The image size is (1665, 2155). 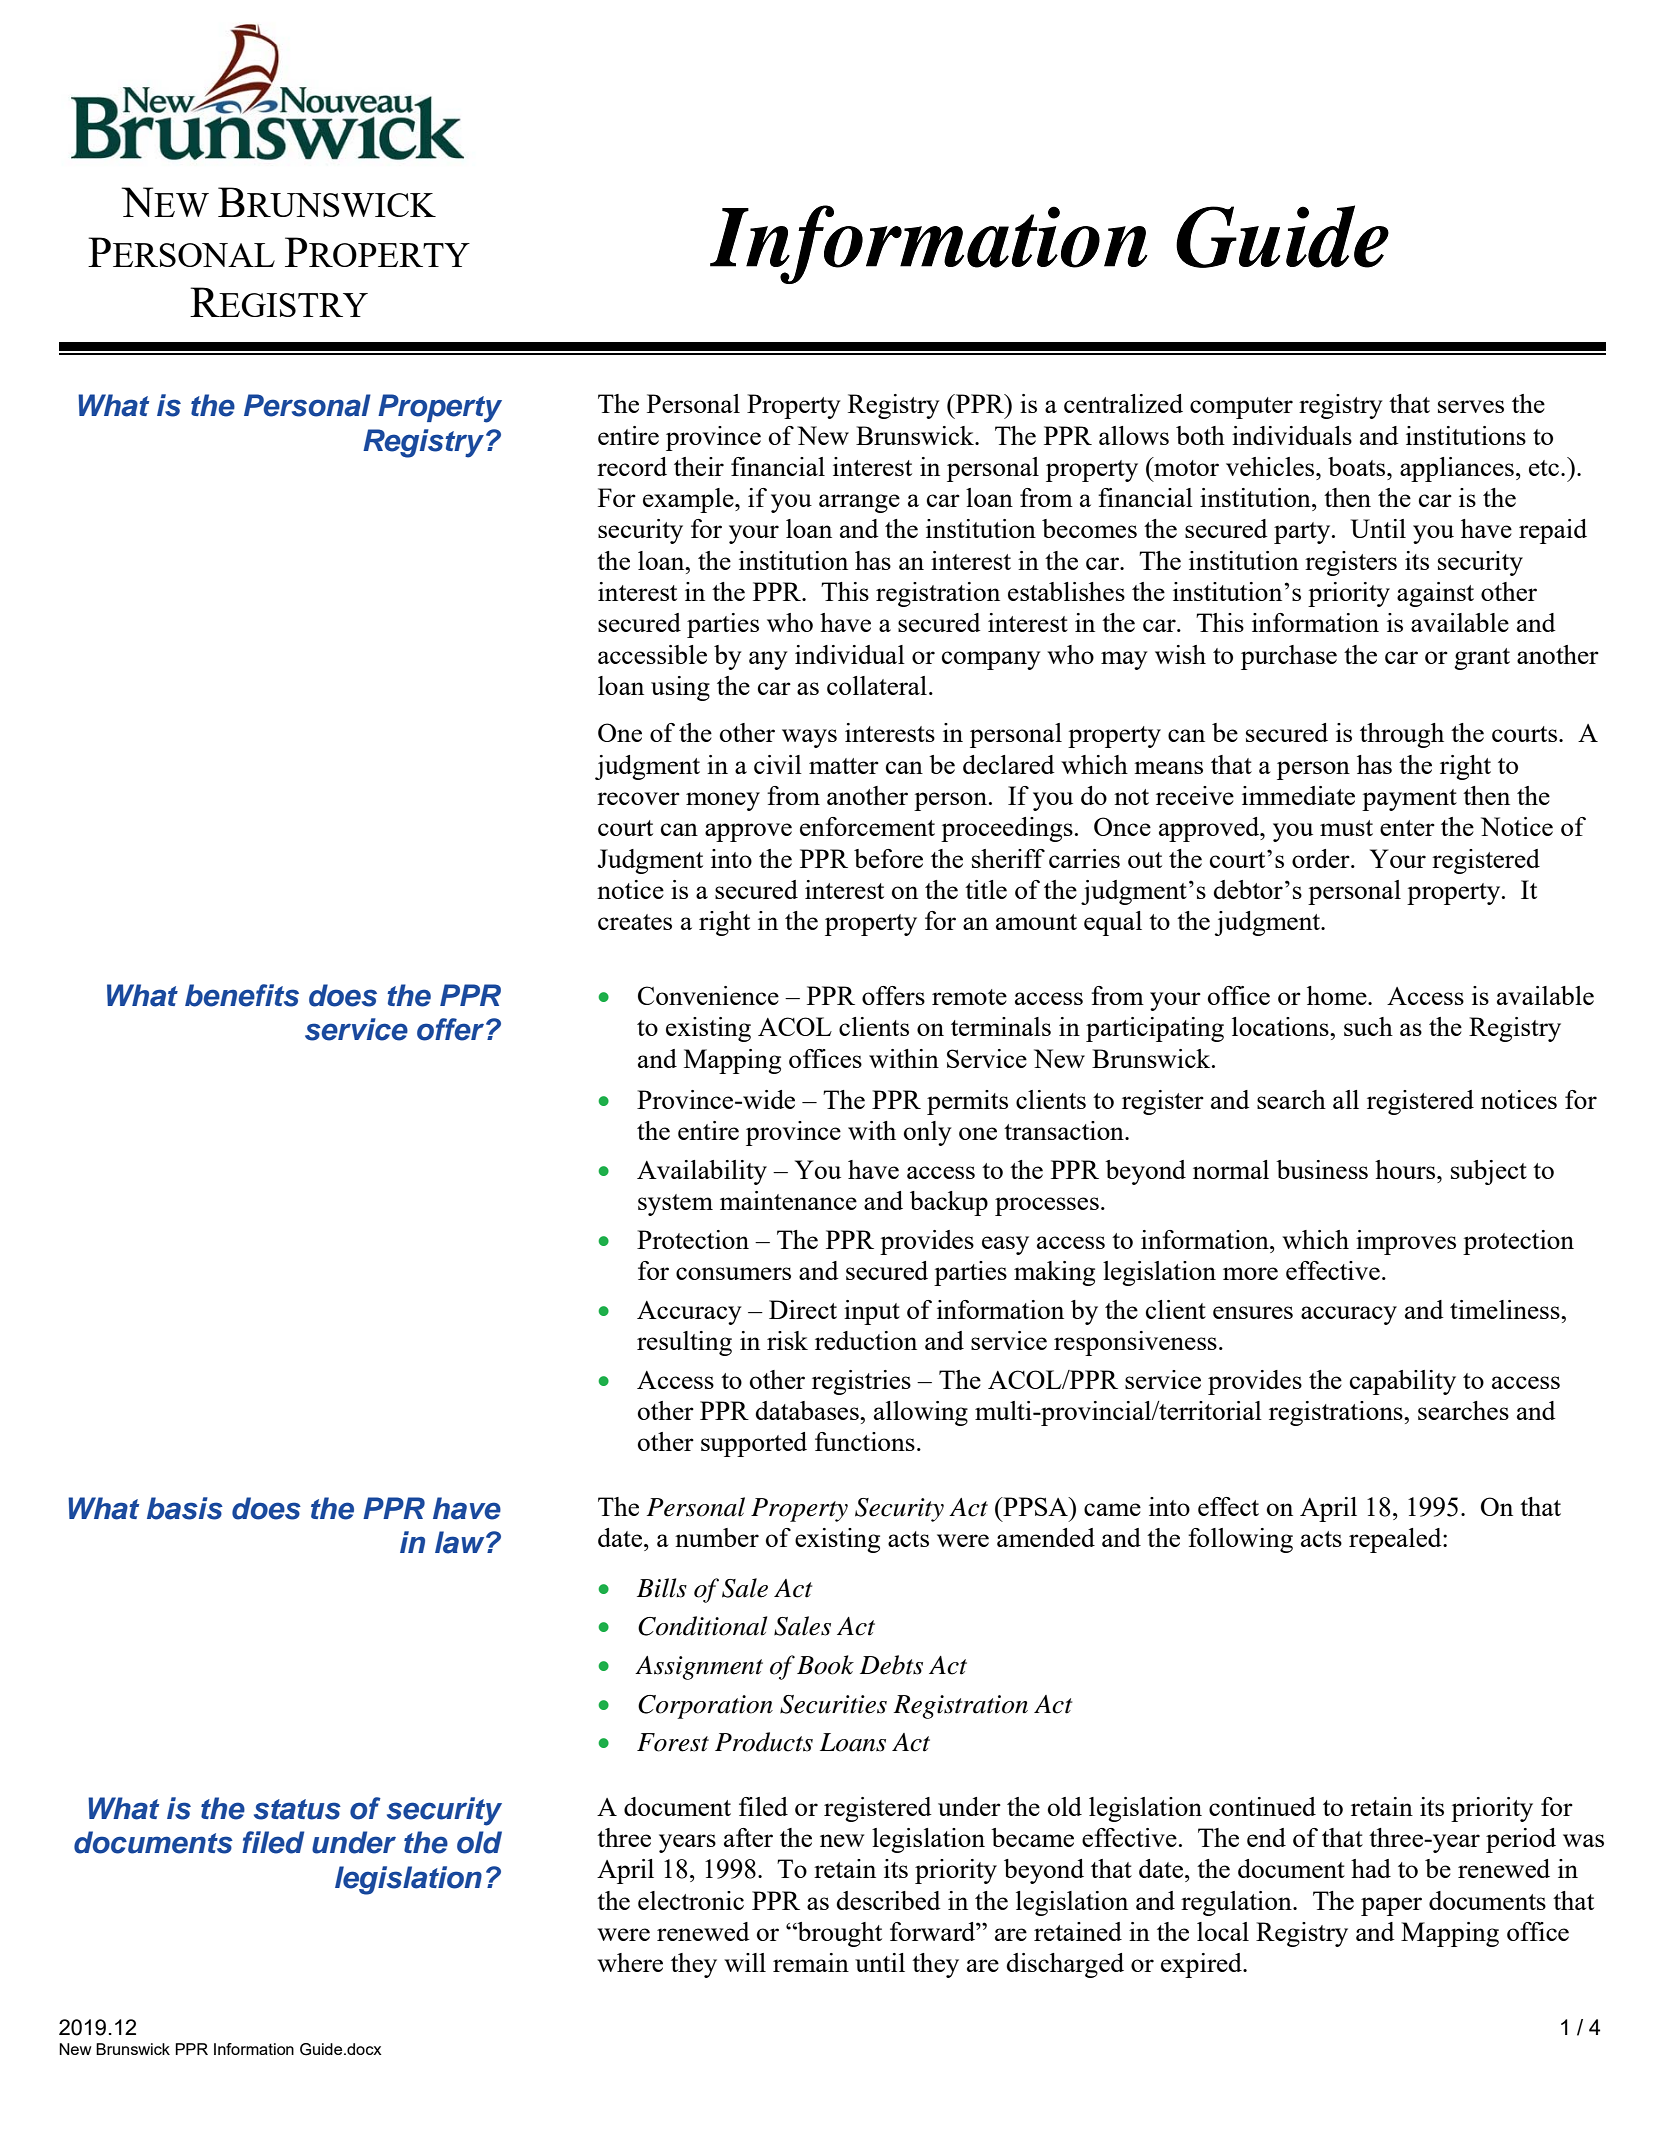 What do you see at coordinates (969, 997) in the document?
I see `remote` at bounding box center [969, 997].
